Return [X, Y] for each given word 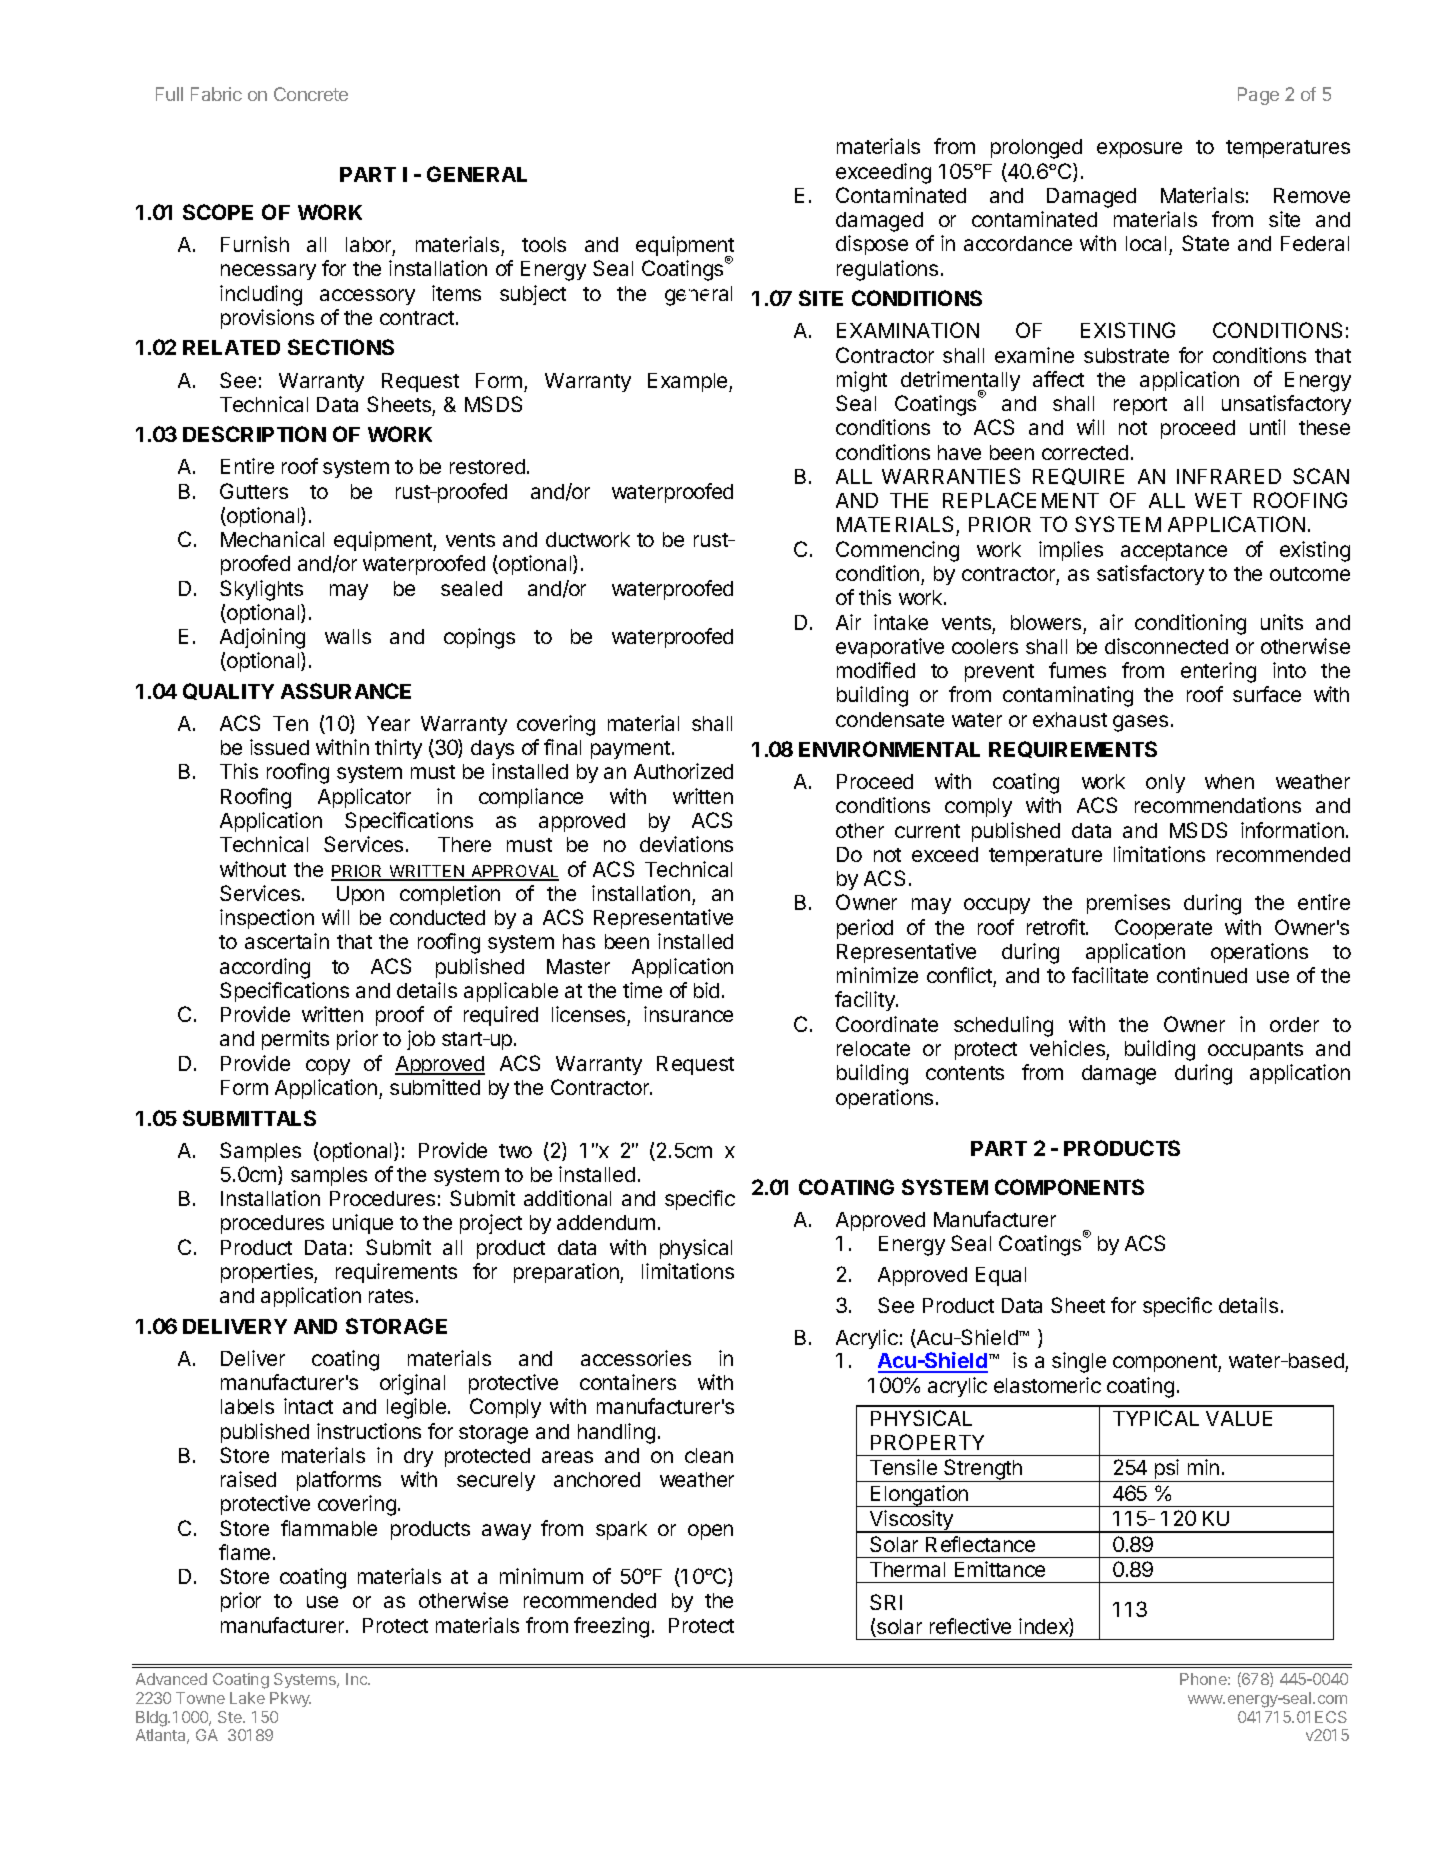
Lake [247, 1698]
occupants [1255, 1051]
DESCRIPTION [254, 434]
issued [279, 747]
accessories [636, 1358]
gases [1140, 723]
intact [308, 1406]
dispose [872, 245]
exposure [1139, 150]
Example [689, 382]
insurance [688, 1014]
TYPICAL [1156, 1418]
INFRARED [1229, 476]
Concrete [311, 94]
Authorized [683, 771]
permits [295, 1040]
